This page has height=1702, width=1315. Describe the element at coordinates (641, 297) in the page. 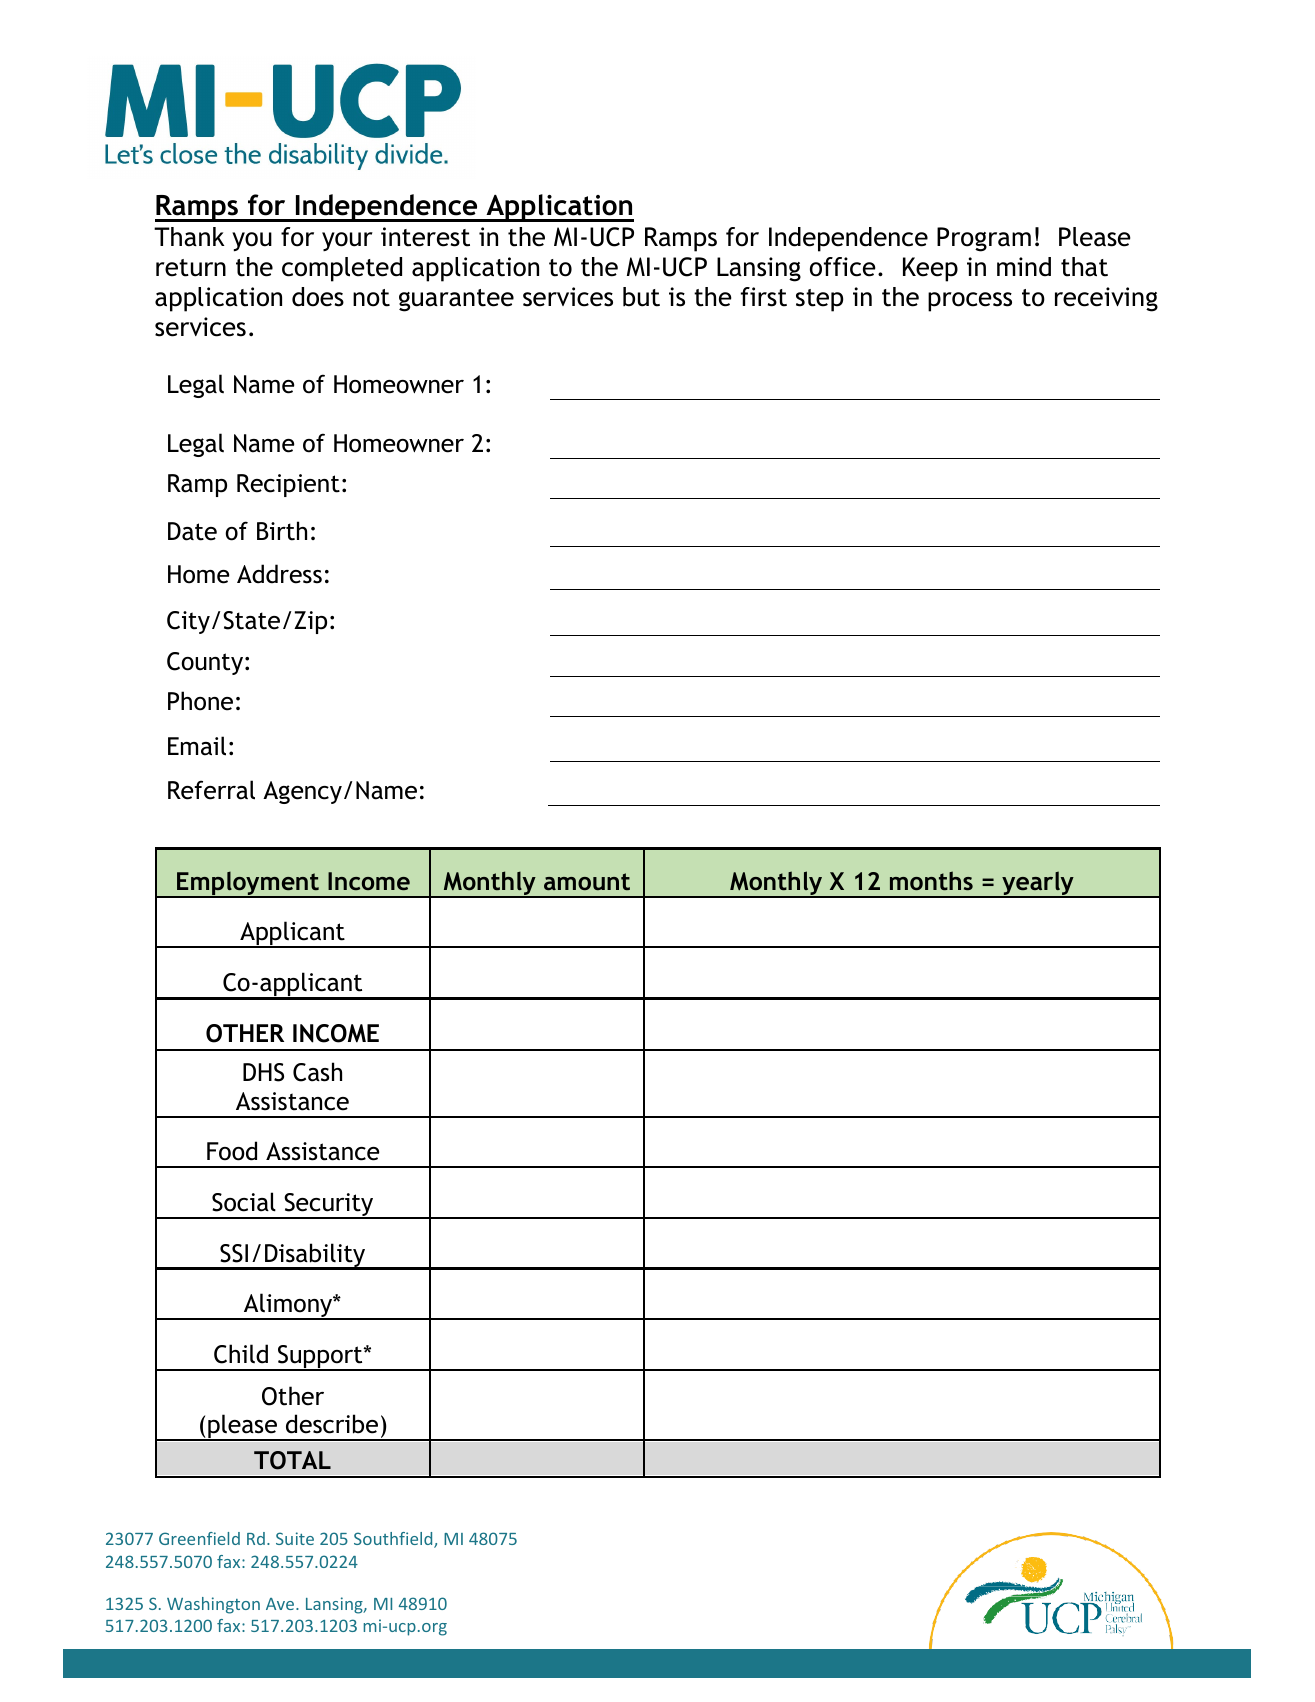

I see `but` at that location.
